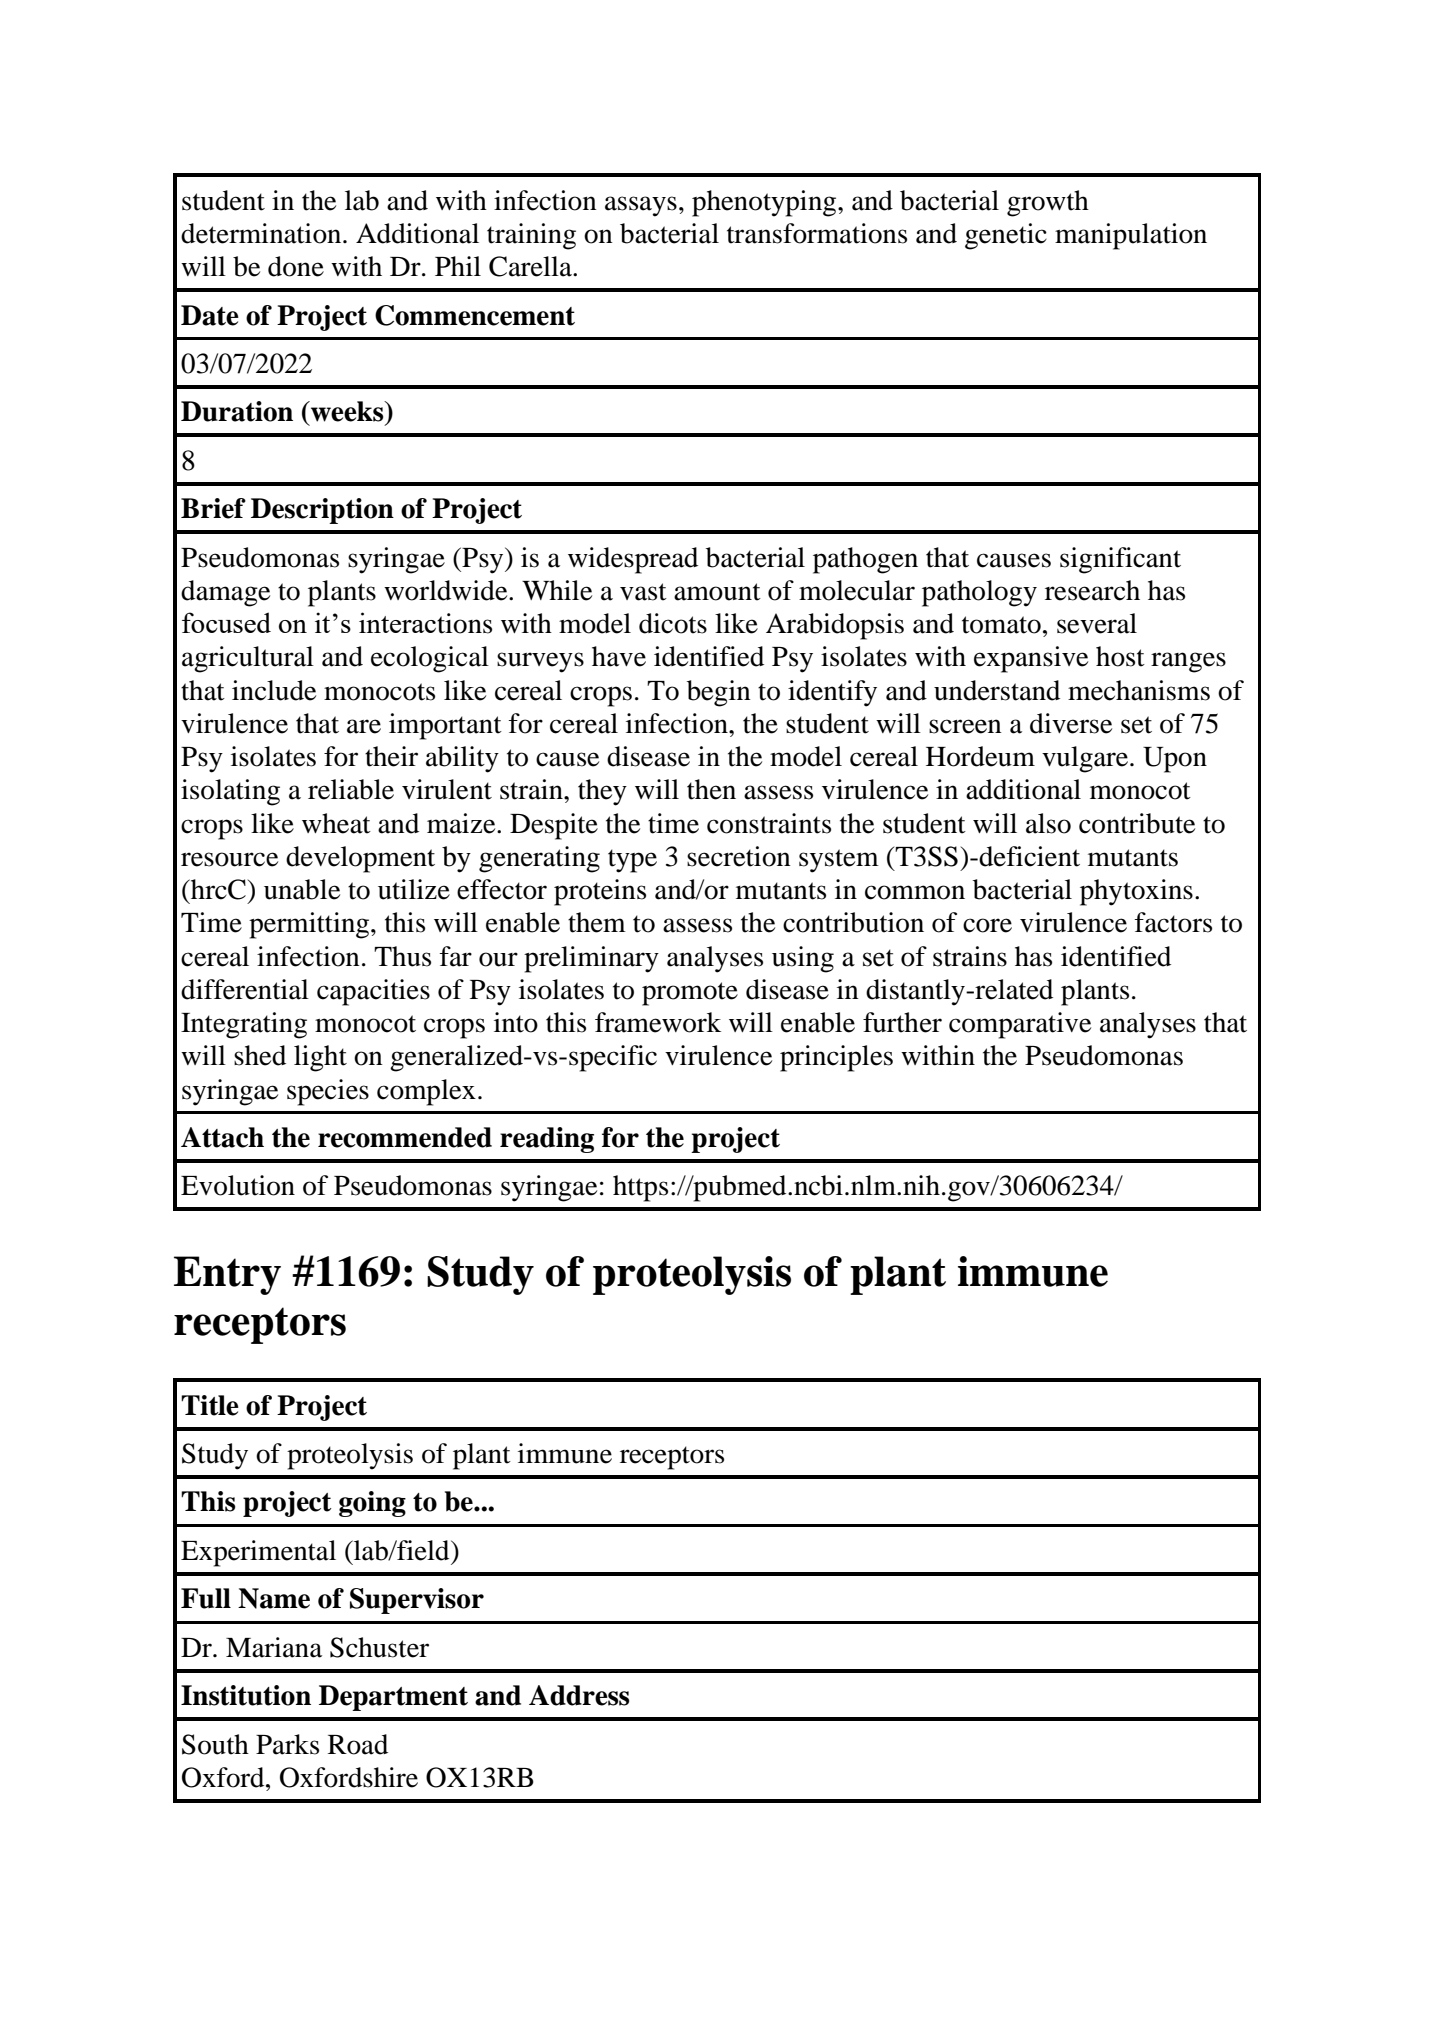 This image has height=2028, width=1434. I want to click on Title, so click(210, 1405).
